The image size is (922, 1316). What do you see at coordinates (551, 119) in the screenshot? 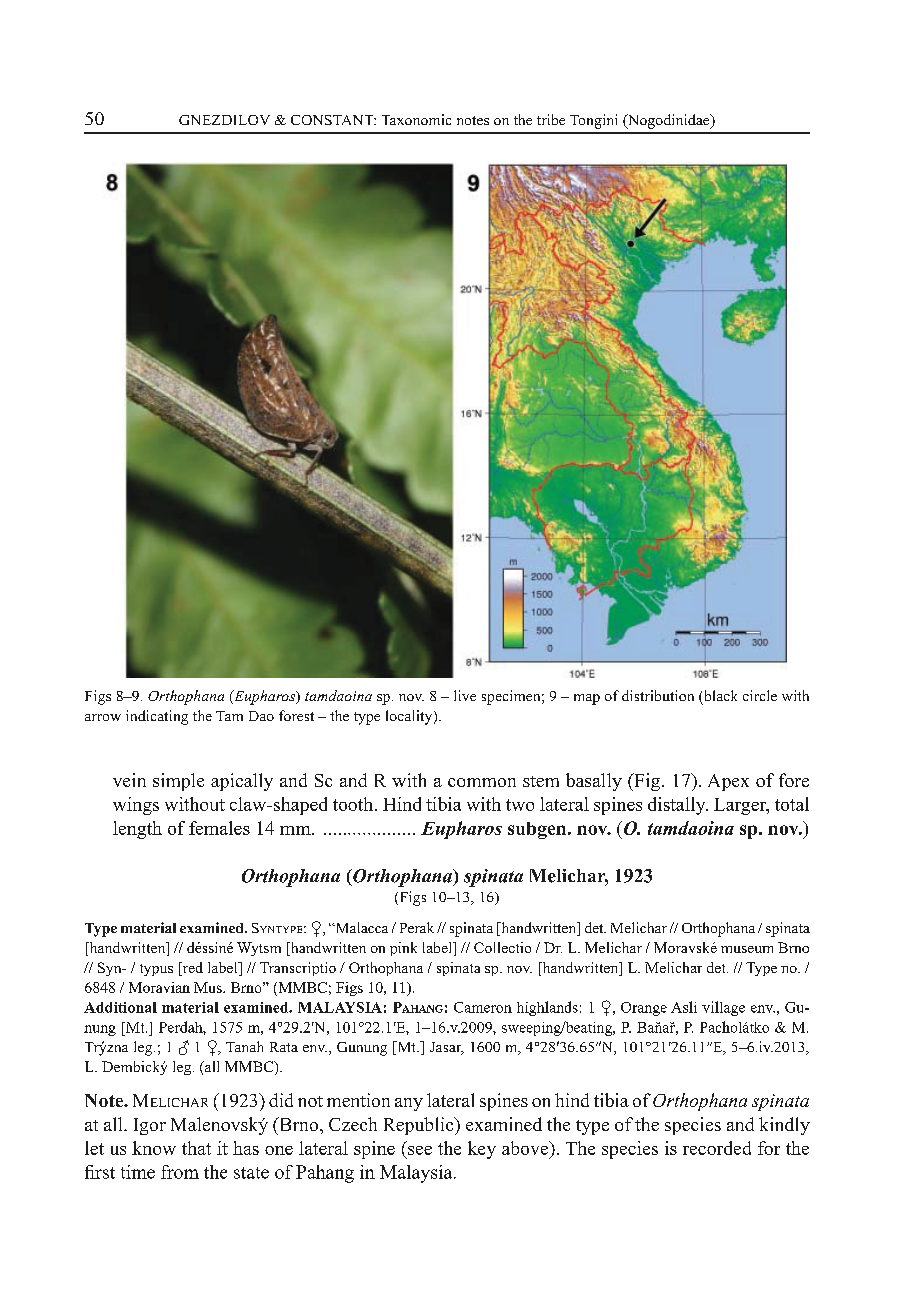
I see `tribe` at bounding box center [551, 119].
